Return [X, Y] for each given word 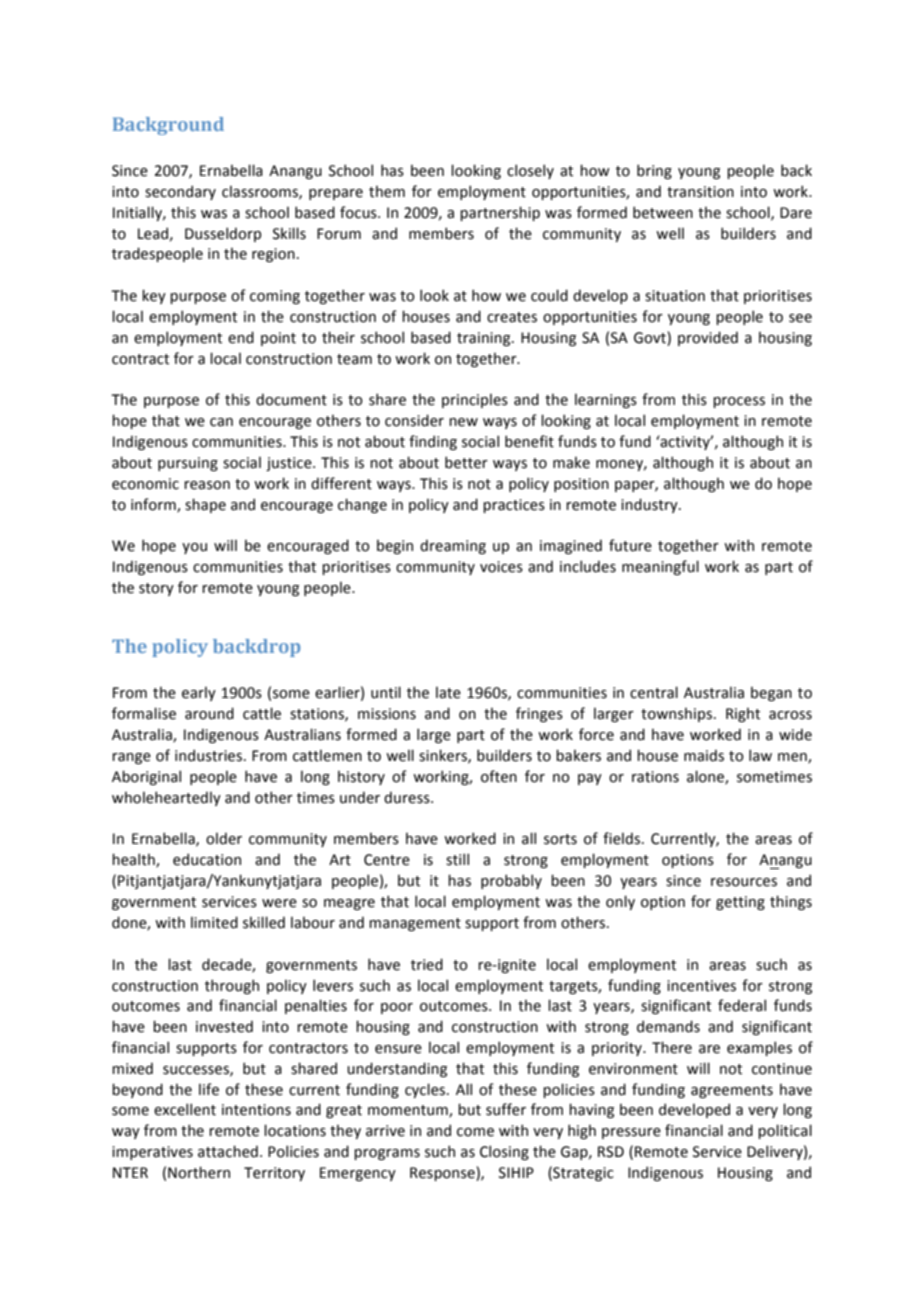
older [224, 838]
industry [650, 505]
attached [228, 1151]
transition [700, 192]
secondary [180, 192]
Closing [504, 1152]
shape [205, 505]
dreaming [453, 546]
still [457, 859]
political [785, 1131]
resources [744, 882]
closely [530, 171]
